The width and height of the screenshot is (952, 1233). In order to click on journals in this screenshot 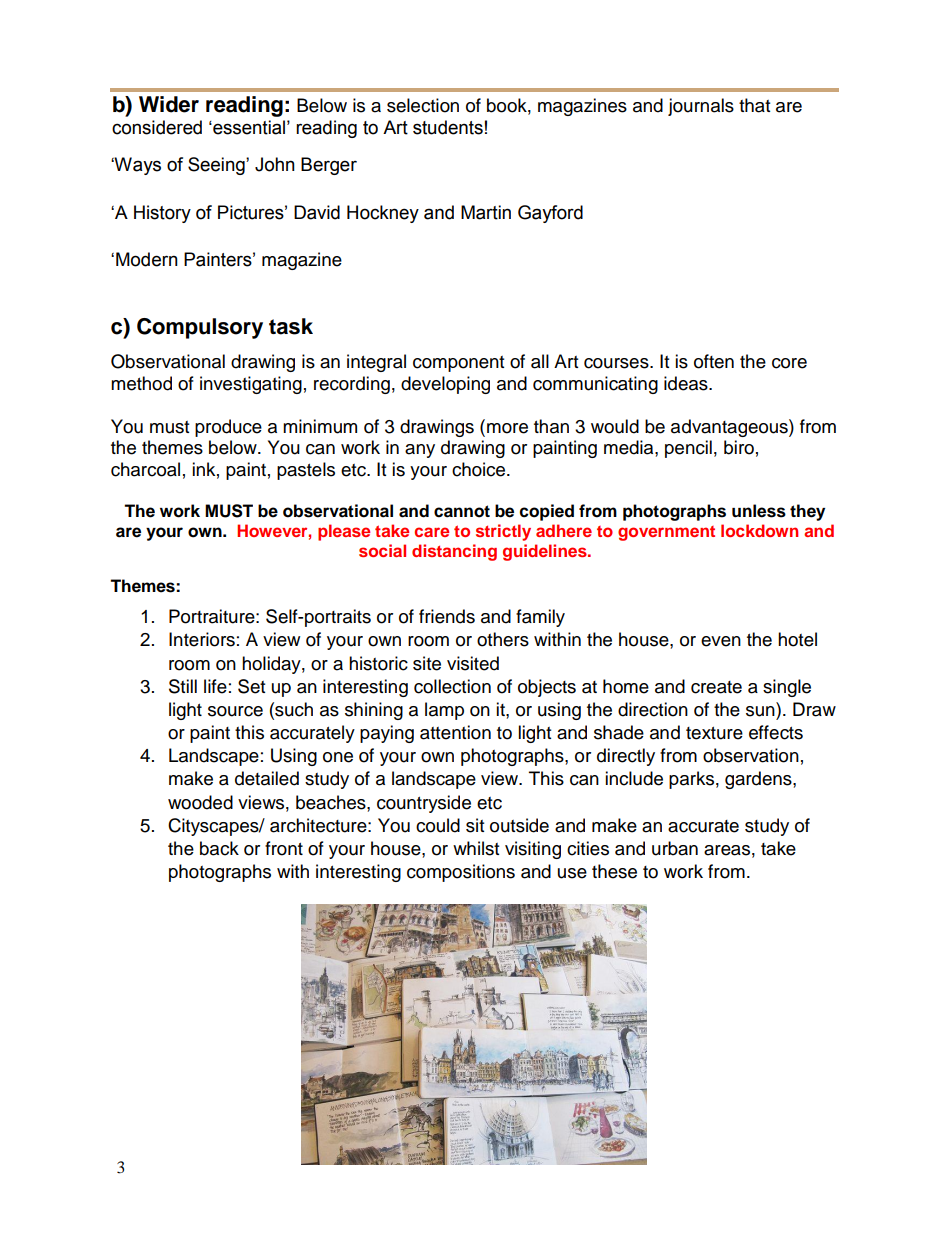, I will do `click(701, 107)`.
